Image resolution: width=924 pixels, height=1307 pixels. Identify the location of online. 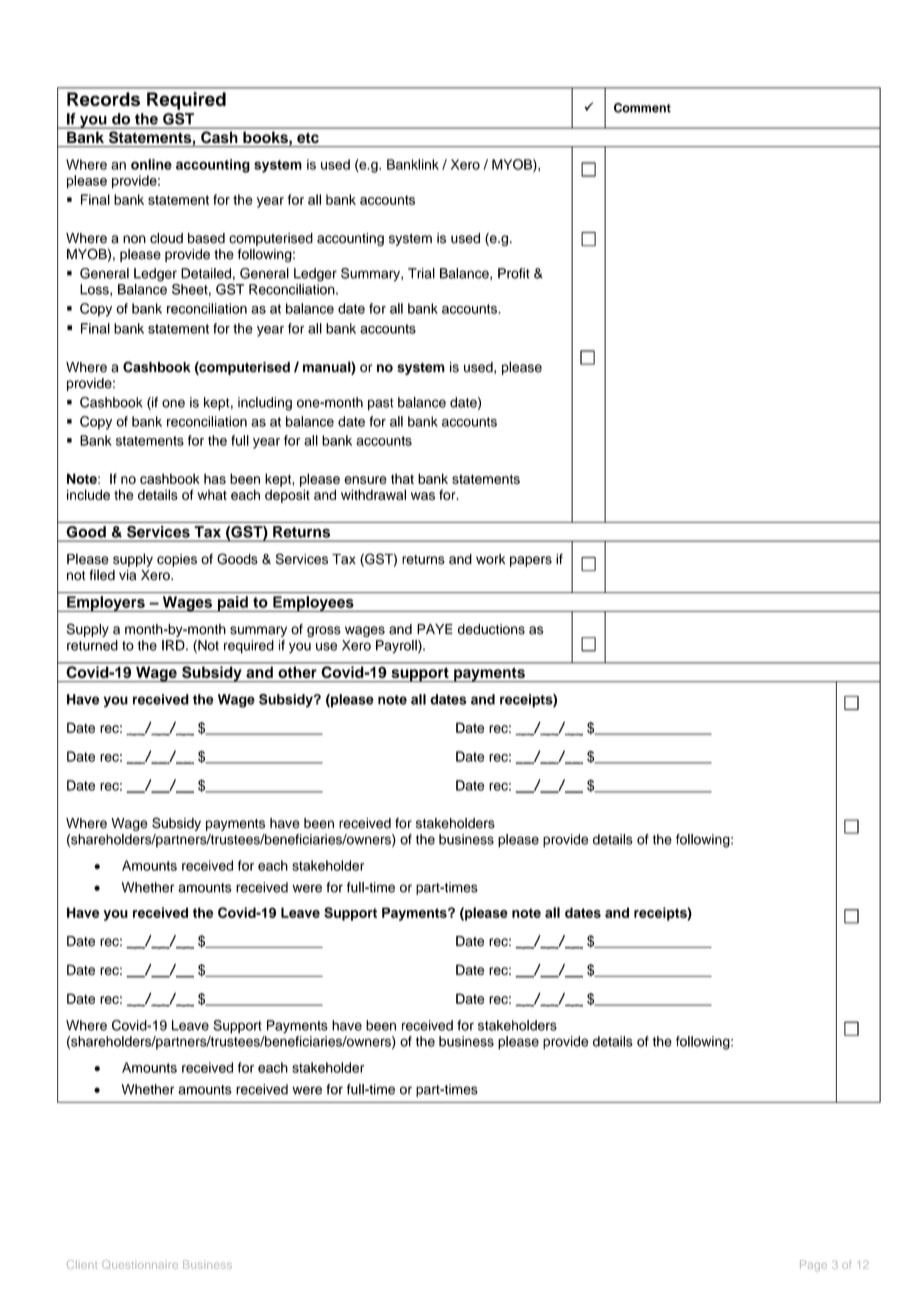
(151, 164).
